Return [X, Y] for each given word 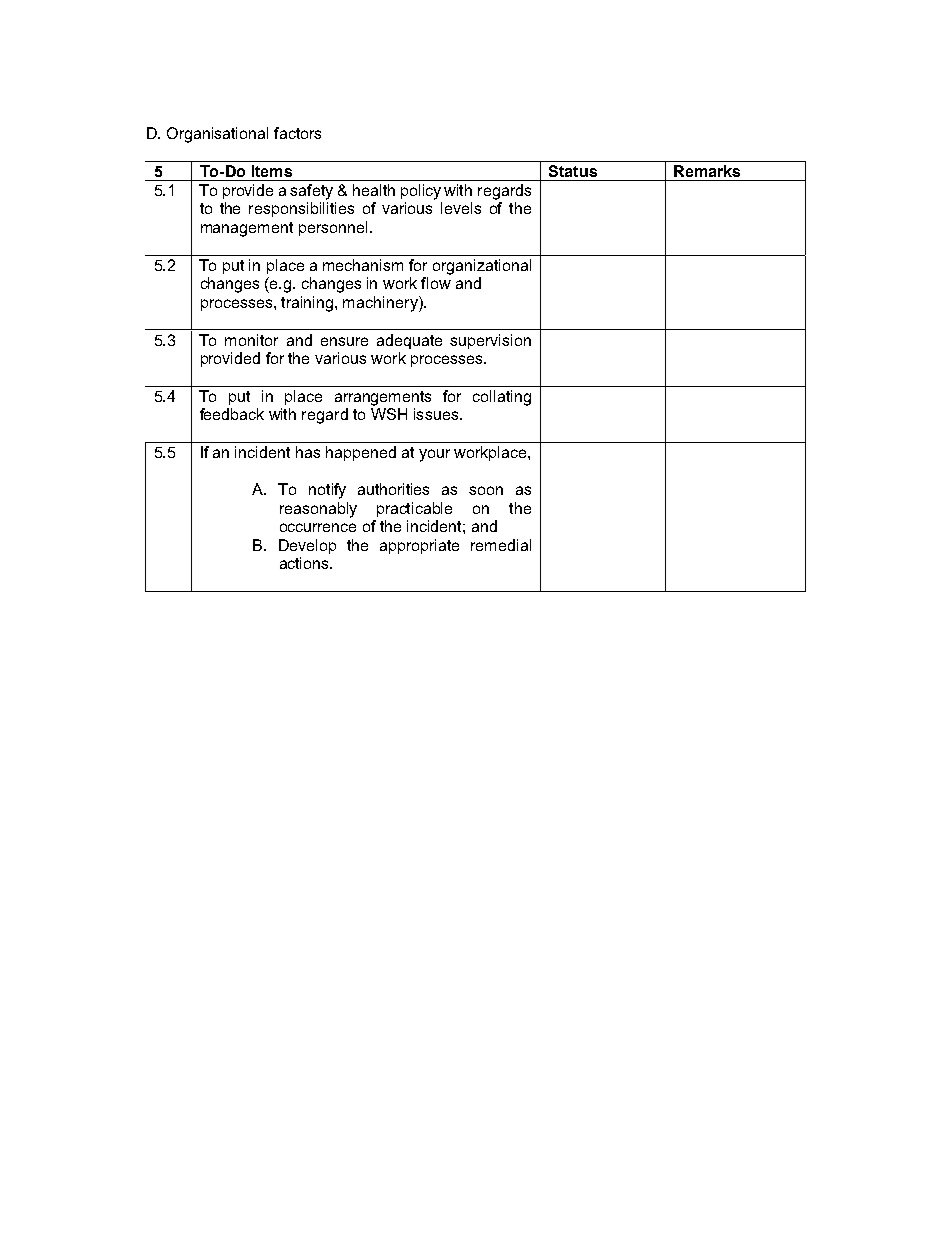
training [308, 304]
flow [436, 283]
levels [461, 208]
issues [436, 414]
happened [361, 453]
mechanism [363, 265]
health [374, 190]
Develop [307, 546]
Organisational [217, 135]
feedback [232, 414]
